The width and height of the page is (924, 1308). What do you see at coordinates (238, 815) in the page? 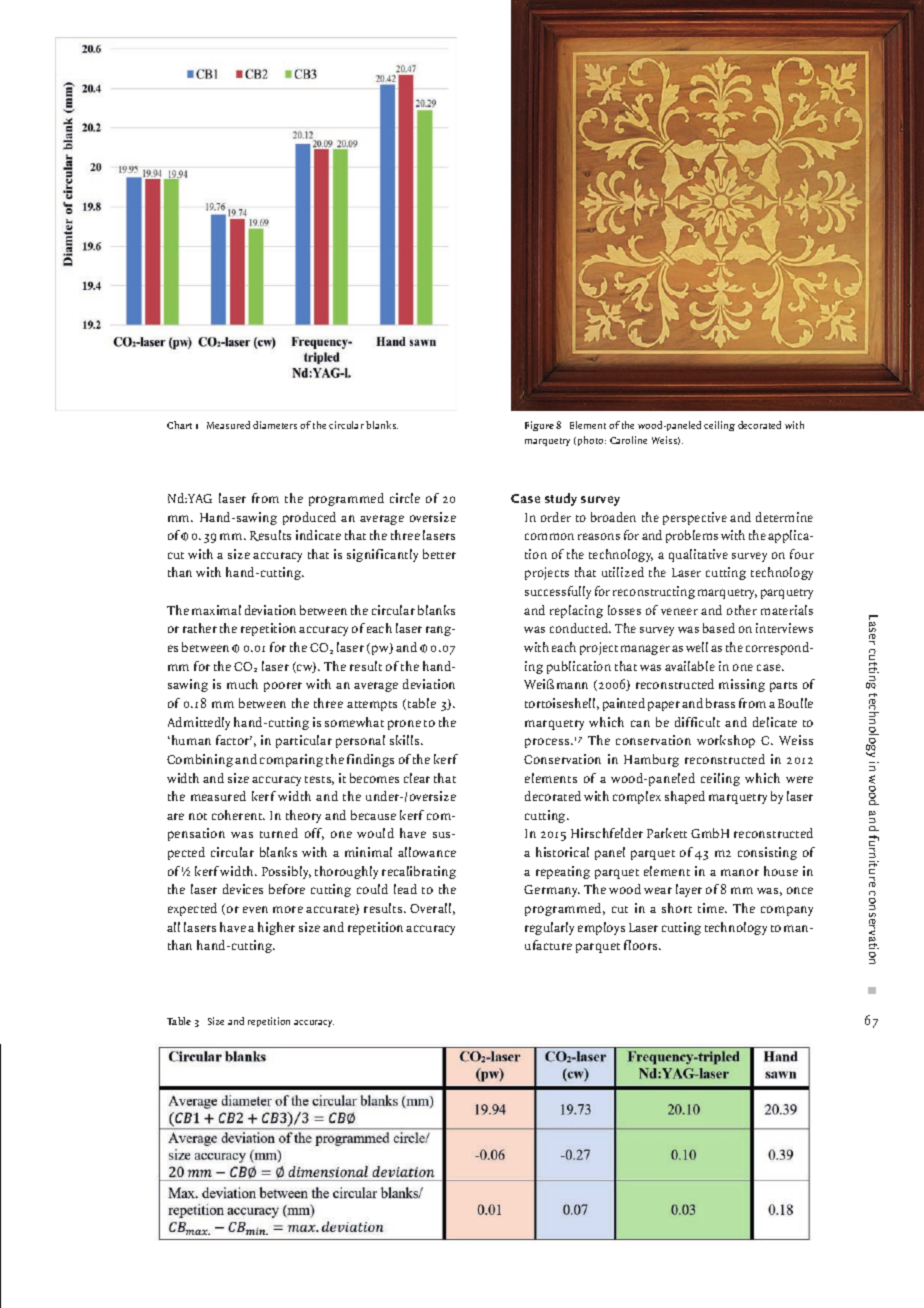
I see `coherent` at bounding box center [238, 815].
